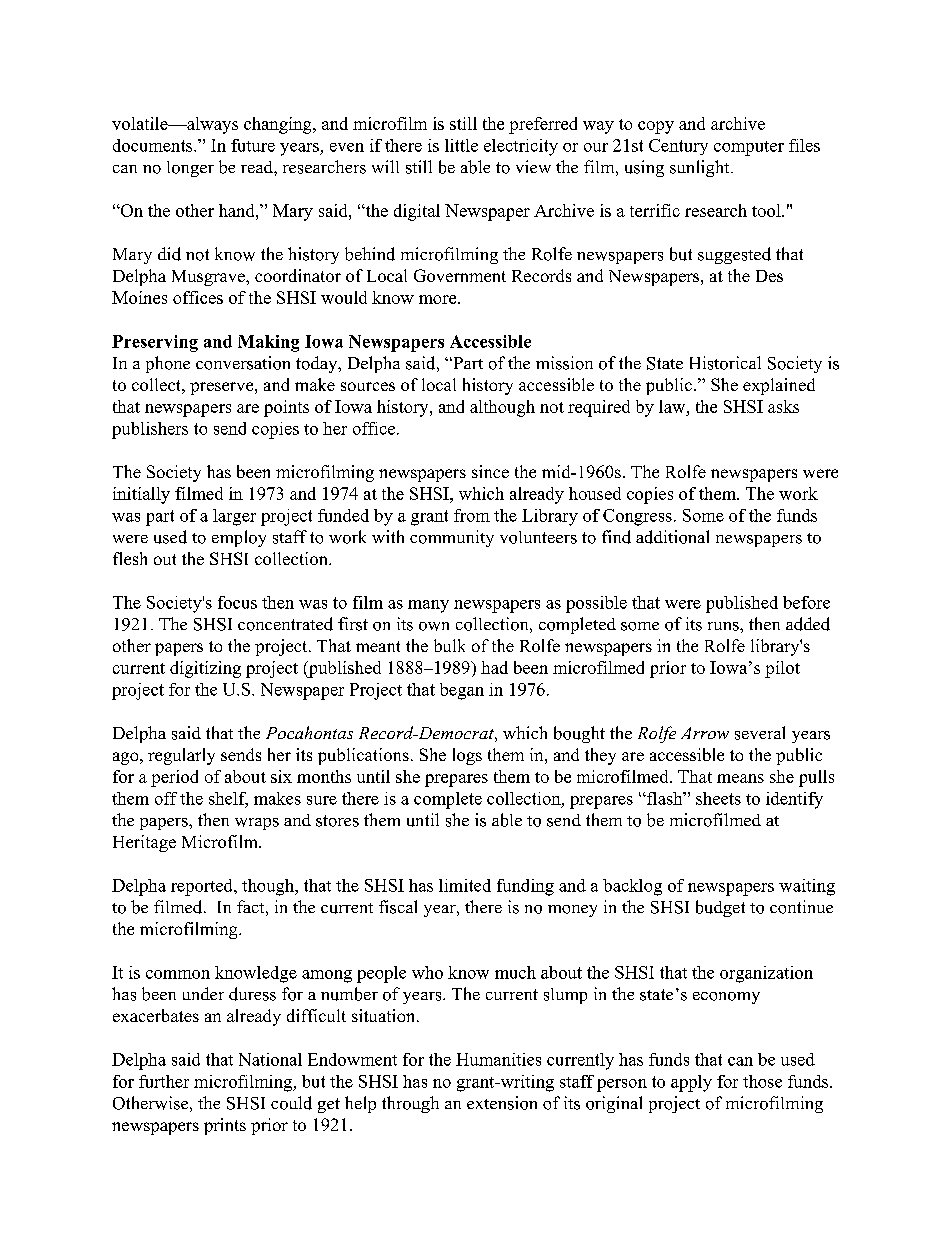 The image size is (952, 1233). What do you see at coordinates (461, 145) in the document?
I see `little` at bounding box center [461, 145].
